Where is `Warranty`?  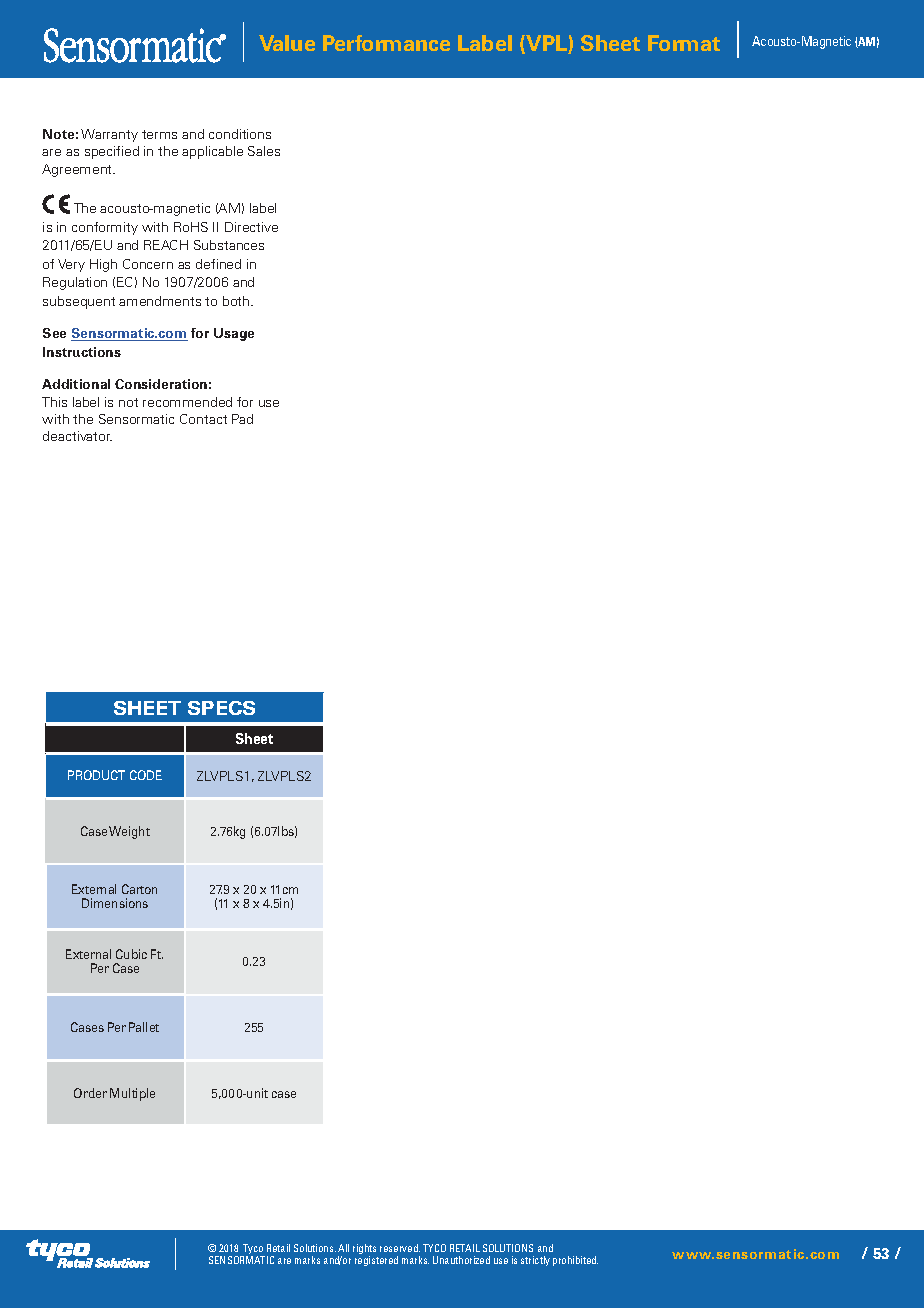
Warranty is located at coordinates (109, 135).
